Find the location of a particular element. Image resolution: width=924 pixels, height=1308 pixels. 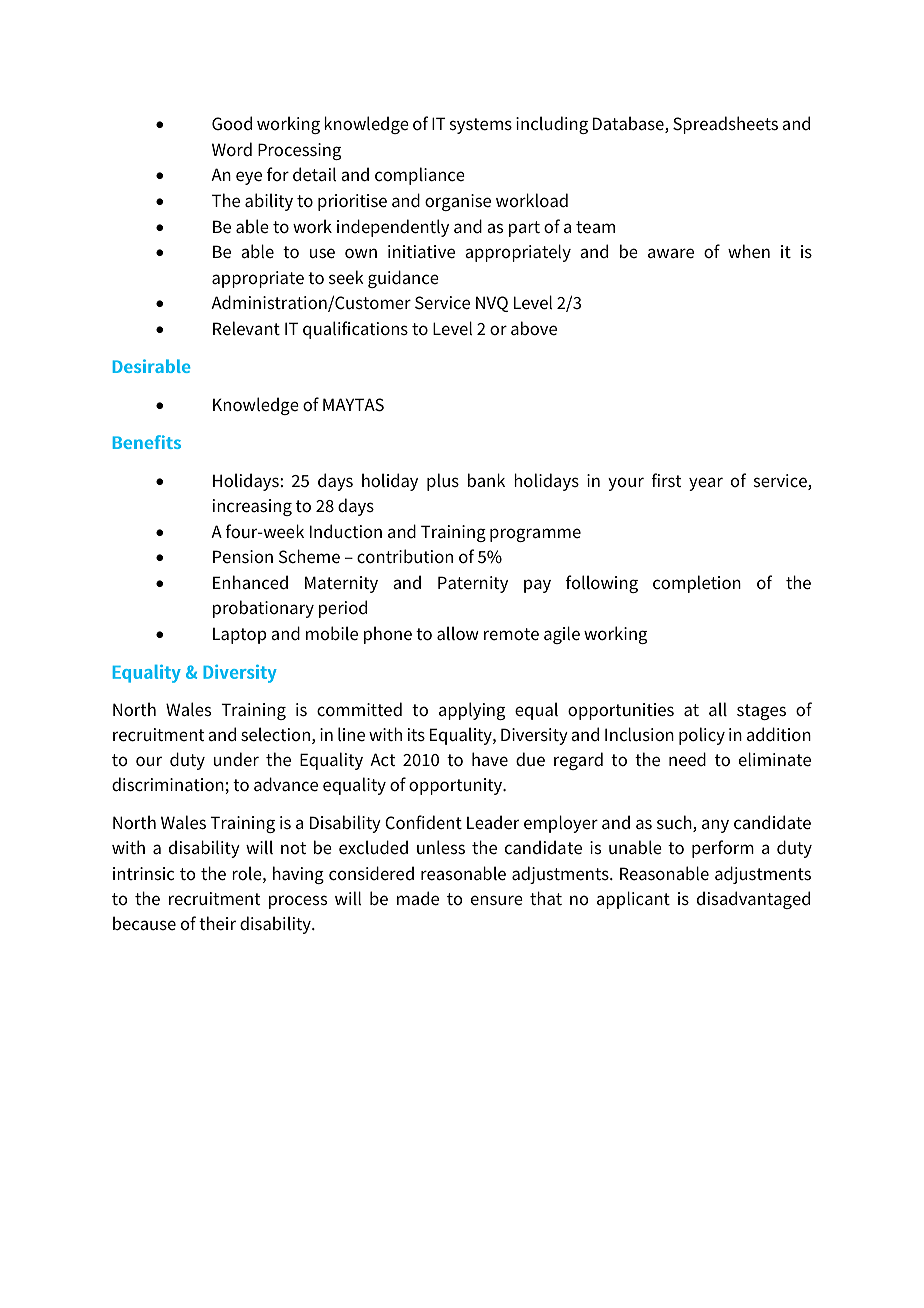

their is located at coordinates (217, 923).
